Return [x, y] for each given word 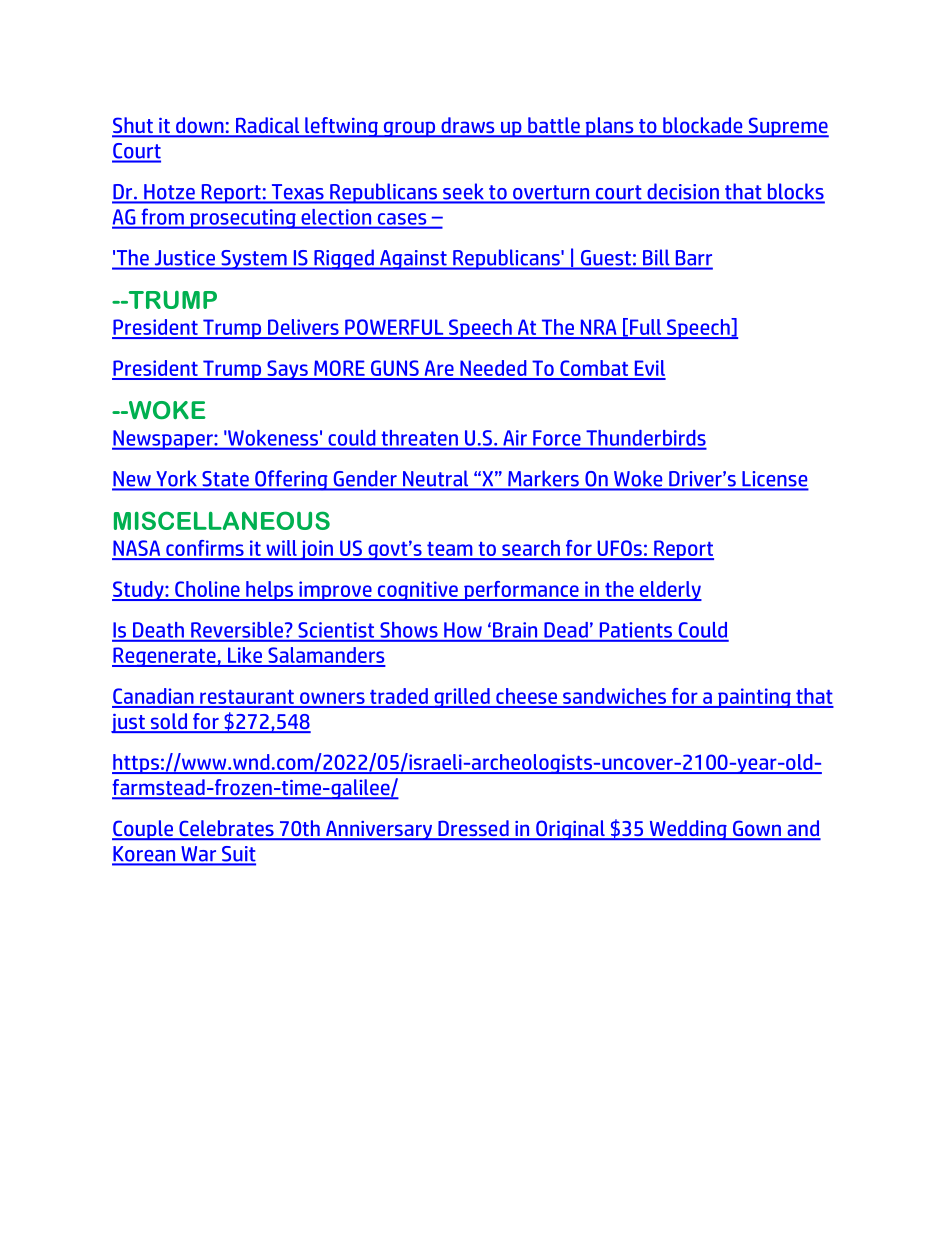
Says [287, 370]
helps [270, 591]
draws [468, 126]
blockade [703, 126]
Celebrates [226, 829]
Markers [543, 480]
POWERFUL [394, 328]
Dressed [473, 829]
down [200, 126]
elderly [669, 591]
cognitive [417, 591]
